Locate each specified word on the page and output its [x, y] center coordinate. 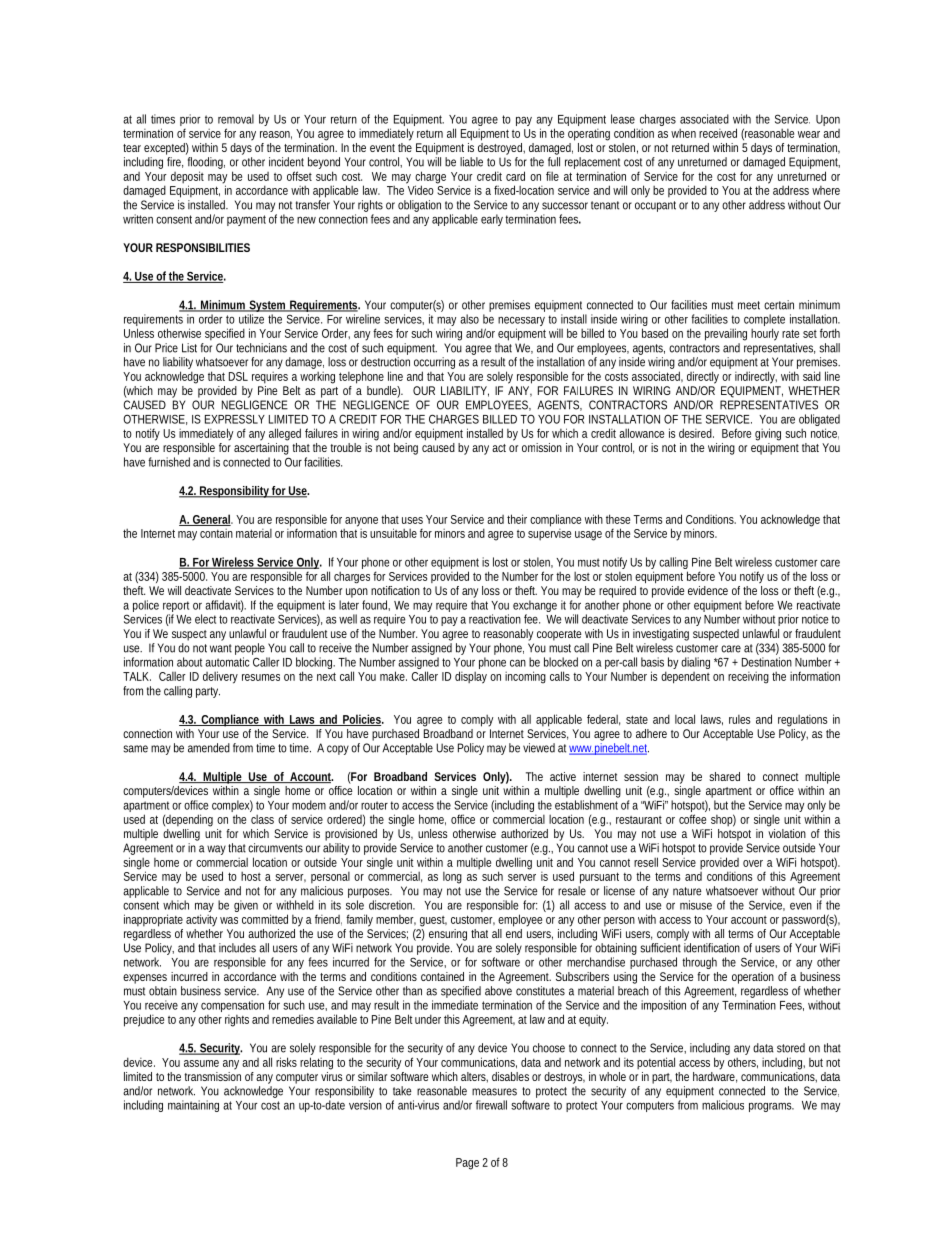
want [221, 648]
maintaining [193, 1106]
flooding [206, 164]
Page [467, 1164]
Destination [767, 662]
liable [471, 162]
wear [809, 134]
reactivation [495, 619]
